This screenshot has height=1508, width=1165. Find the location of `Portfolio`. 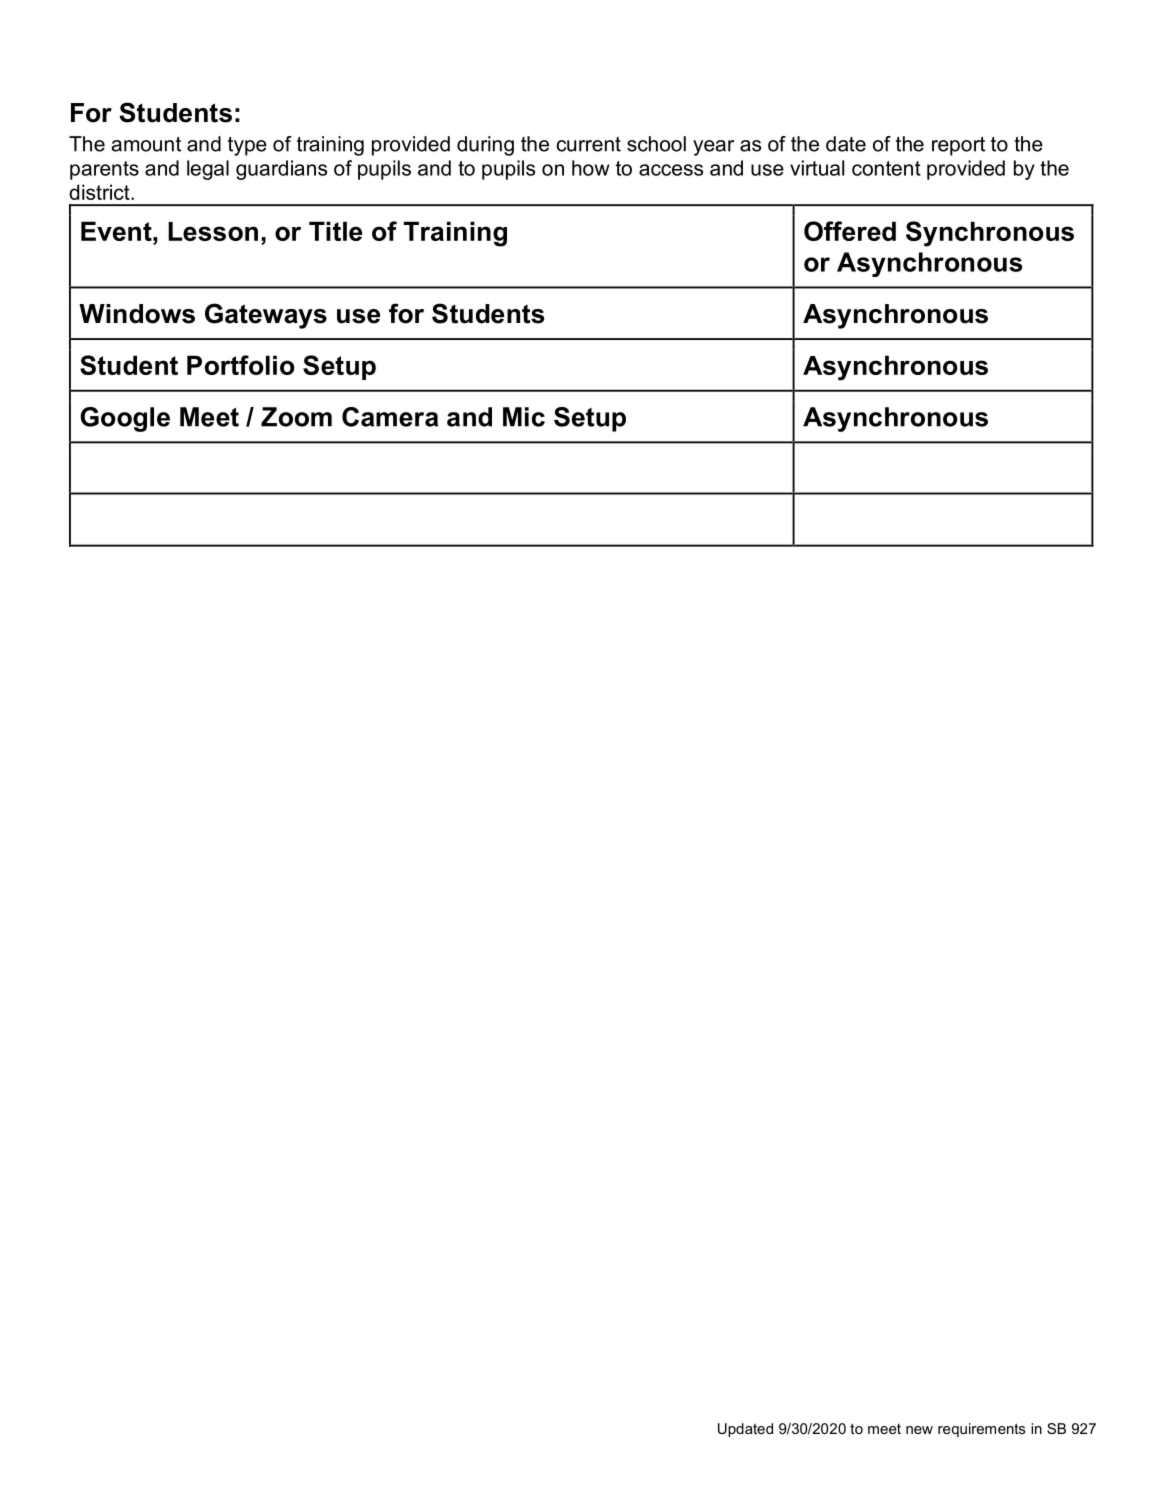

Portfolio is located at coordinates (241, 365).
